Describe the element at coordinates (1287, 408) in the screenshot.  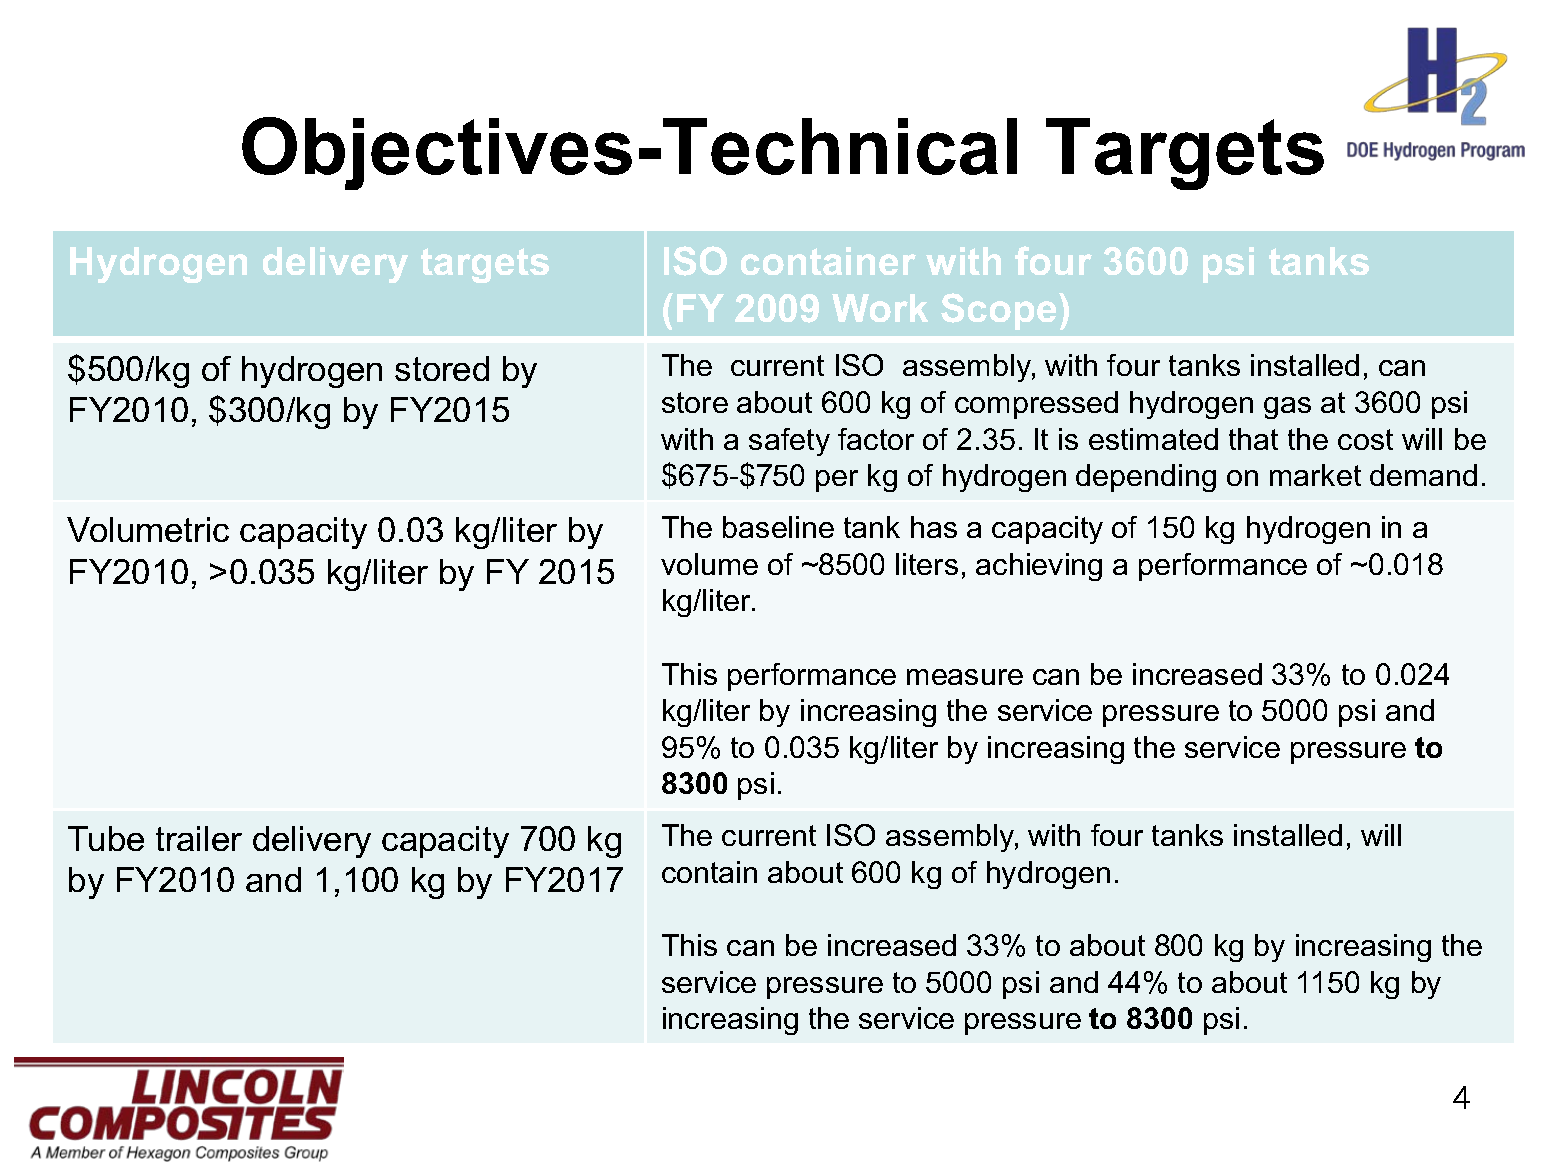
I see `gas` at that location.
